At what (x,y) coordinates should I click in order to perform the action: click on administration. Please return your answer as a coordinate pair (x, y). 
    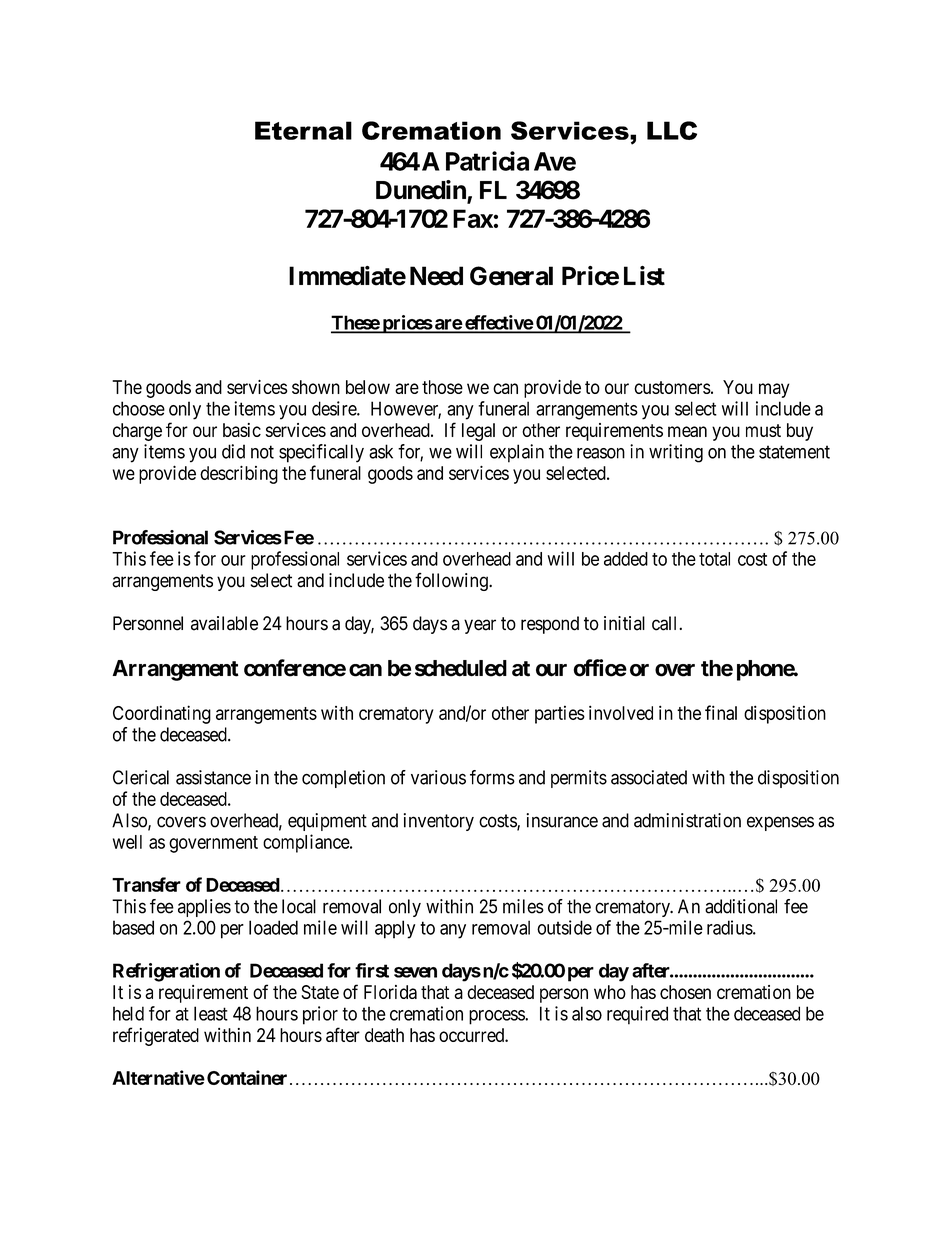
    Looking at the image, I should click on (687, 820).
